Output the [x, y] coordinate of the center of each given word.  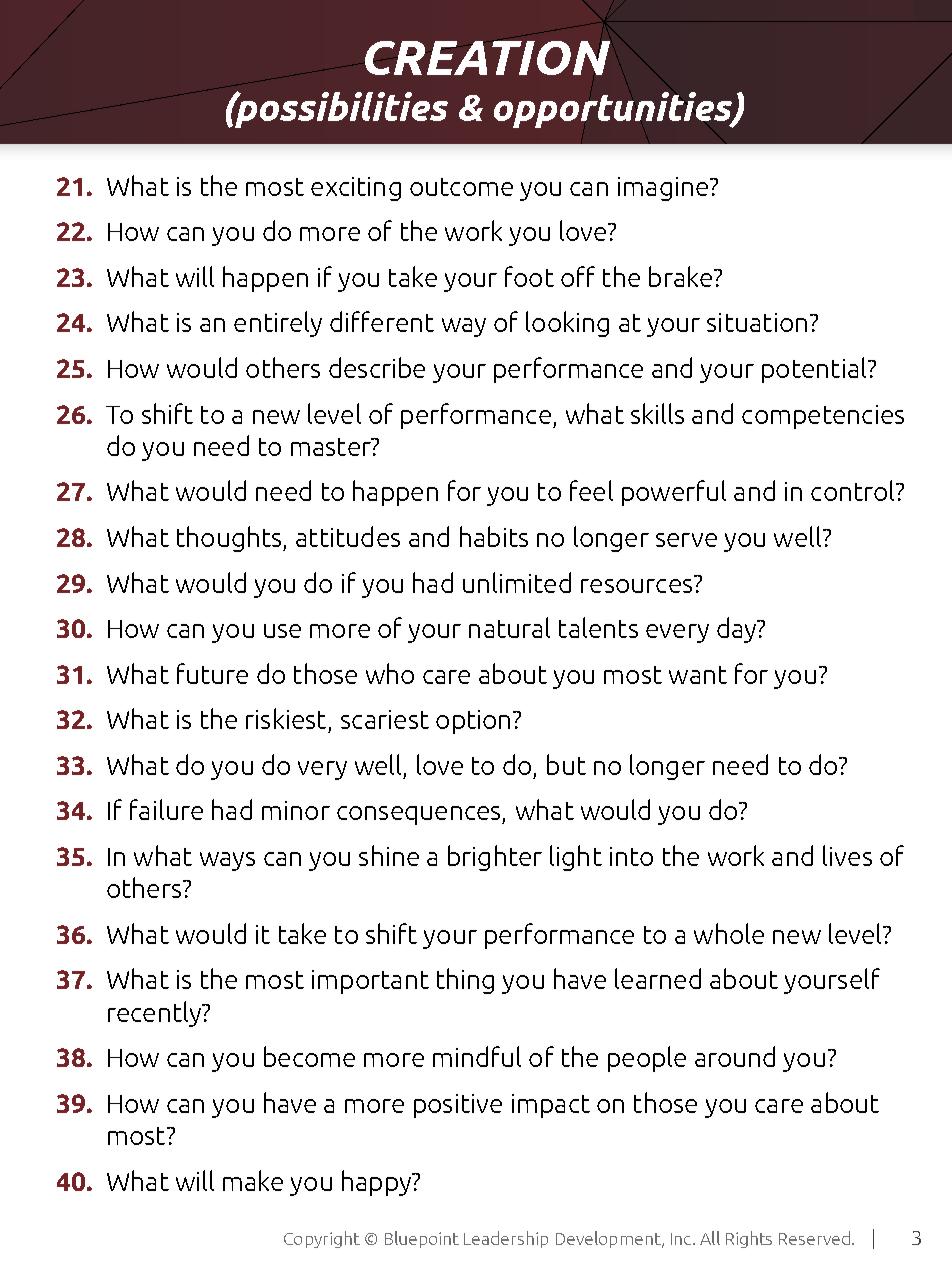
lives [847, 855]
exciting [356, 189]
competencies [823, 417]
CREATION [488, 57]
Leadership [506, 1239]
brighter [495, 858]
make [253, 1180]
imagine [663, 189]
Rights [749, 1239]
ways [227, 861]
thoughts [230, 539]
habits [494, 536]
